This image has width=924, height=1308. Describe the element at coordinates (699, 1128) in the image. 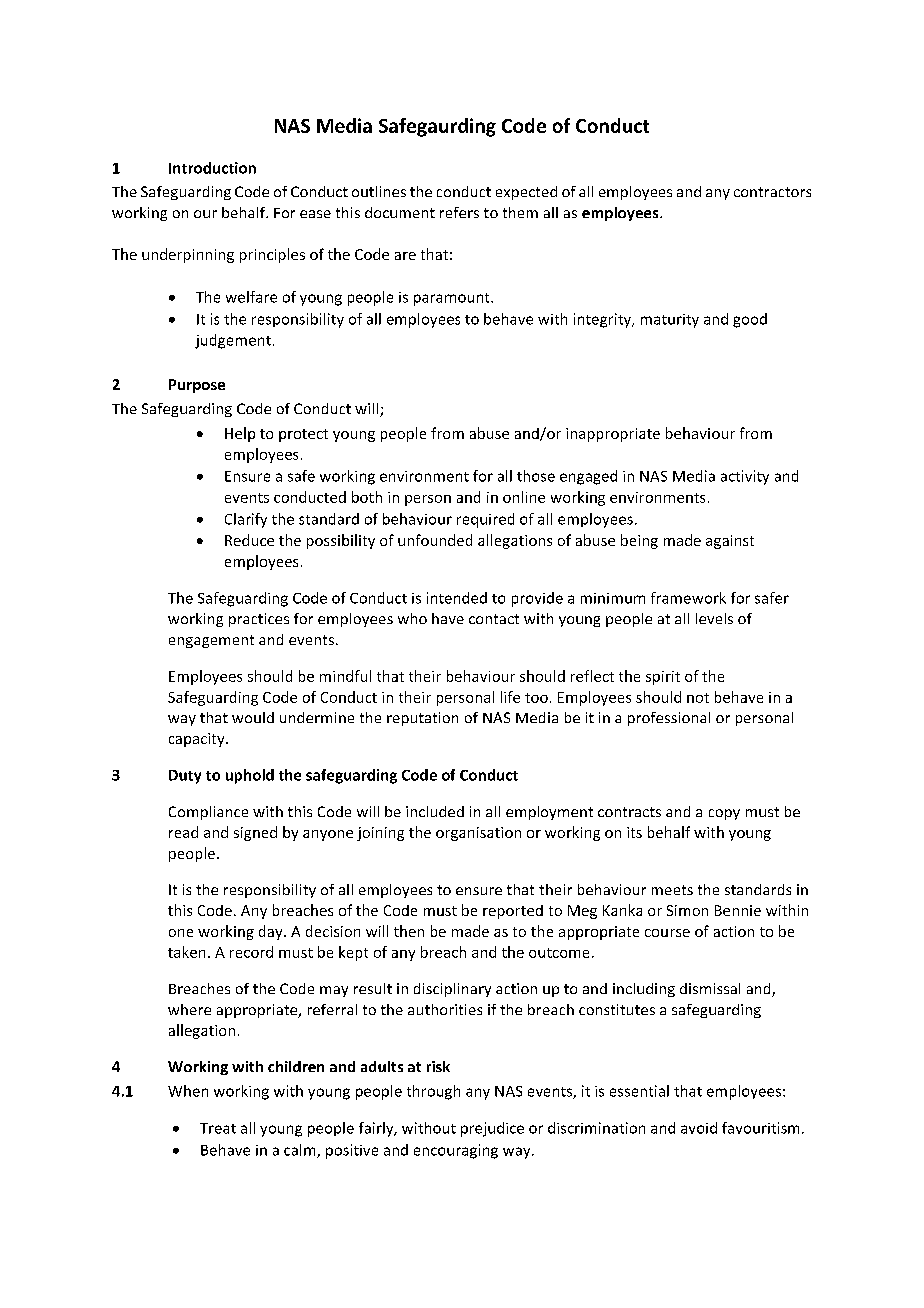

I see `avoid` at that location.
